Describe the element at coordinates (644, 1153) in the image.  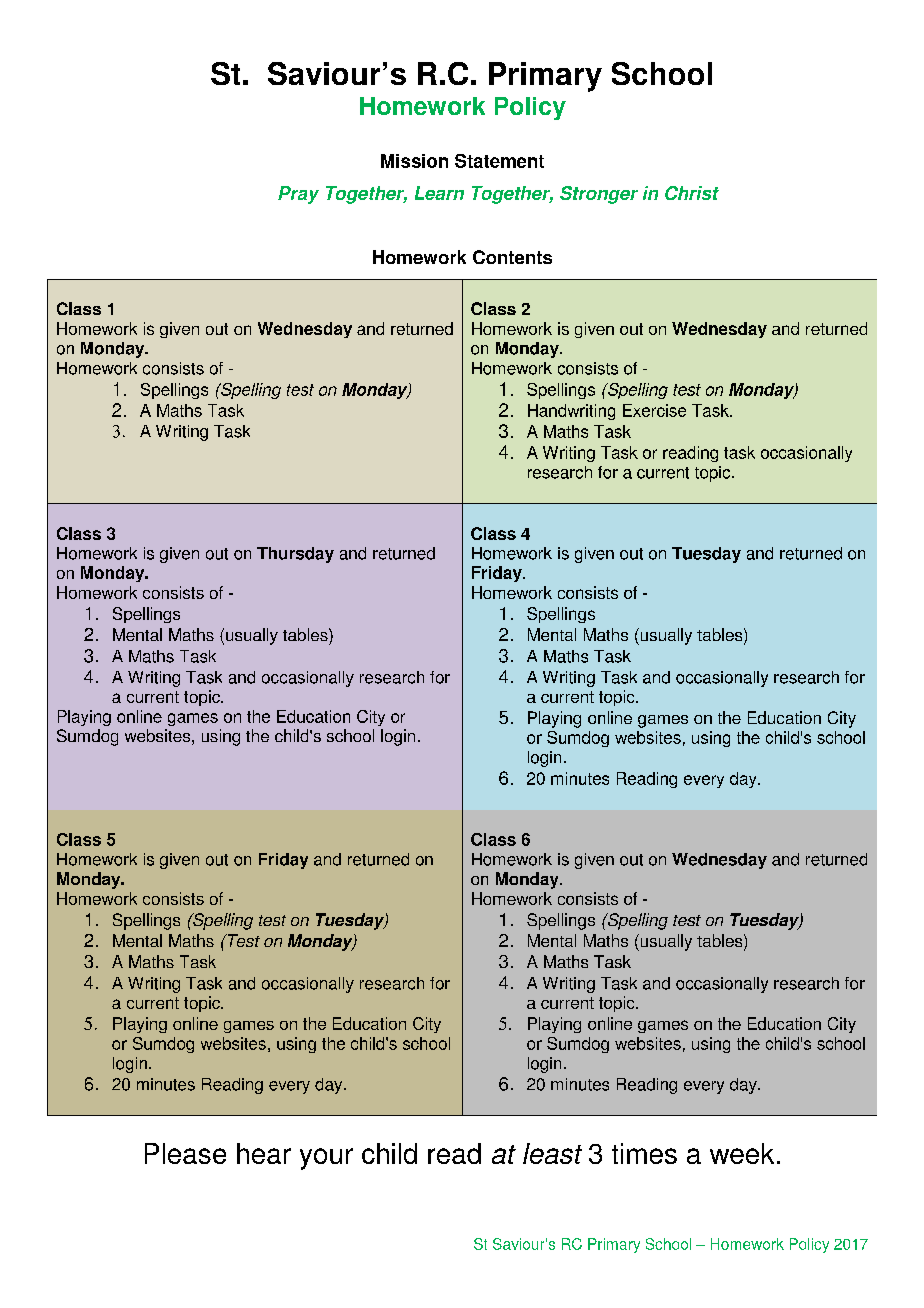
I see `times` at that location.
